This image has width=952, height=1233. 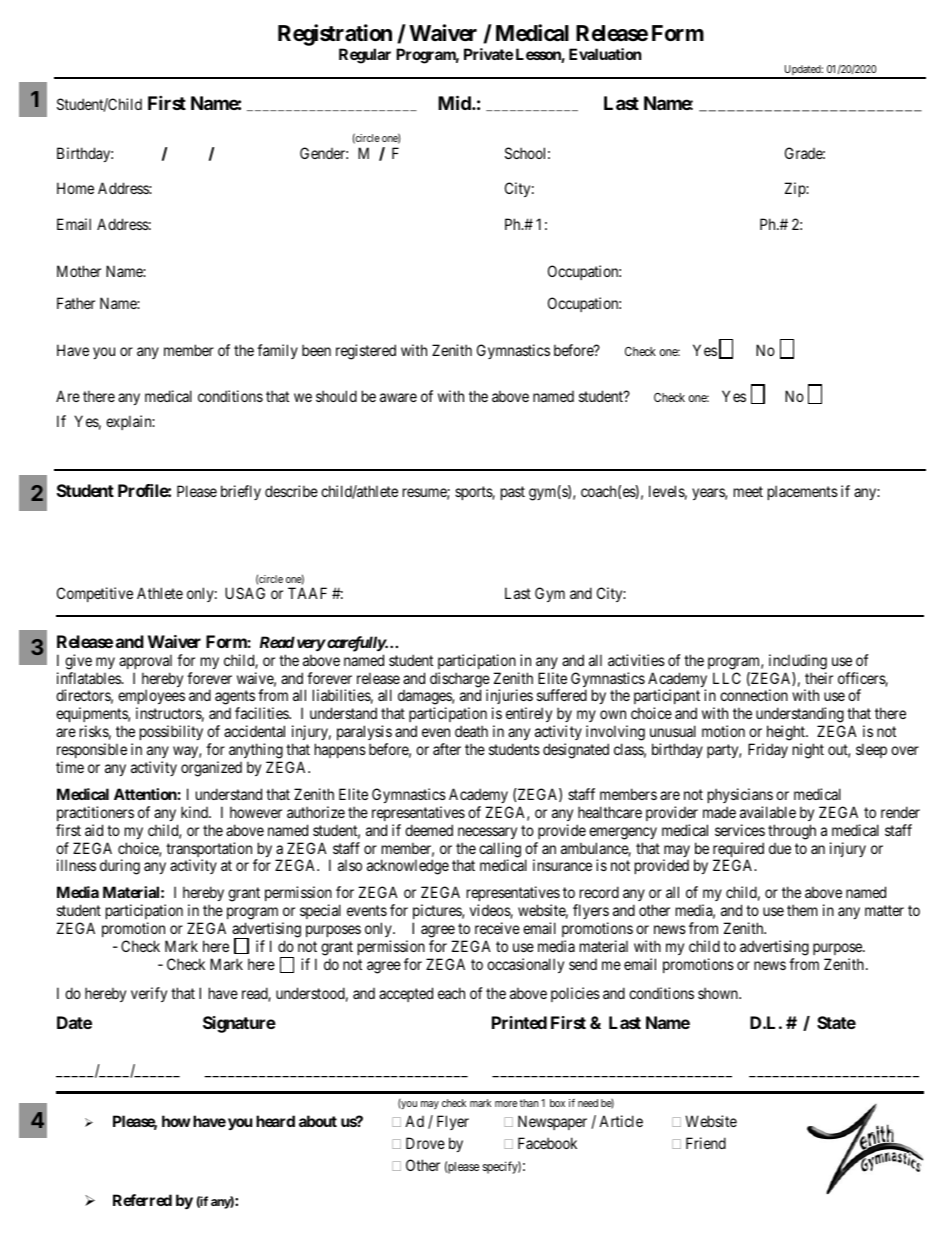 I want to click on Registration, so click(x=335, y=35).
